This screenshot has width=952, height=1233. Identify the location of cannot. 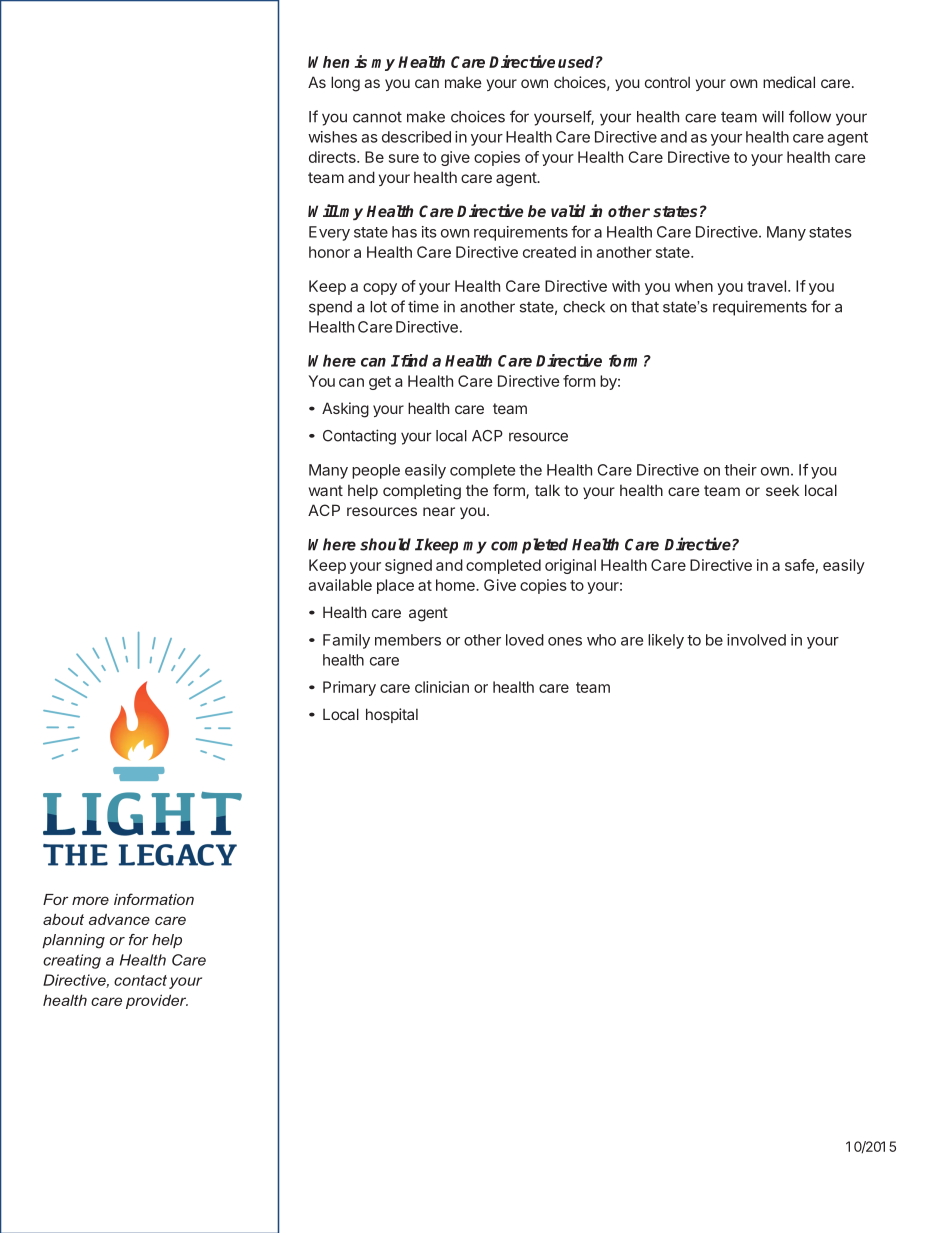
(377, 117).
